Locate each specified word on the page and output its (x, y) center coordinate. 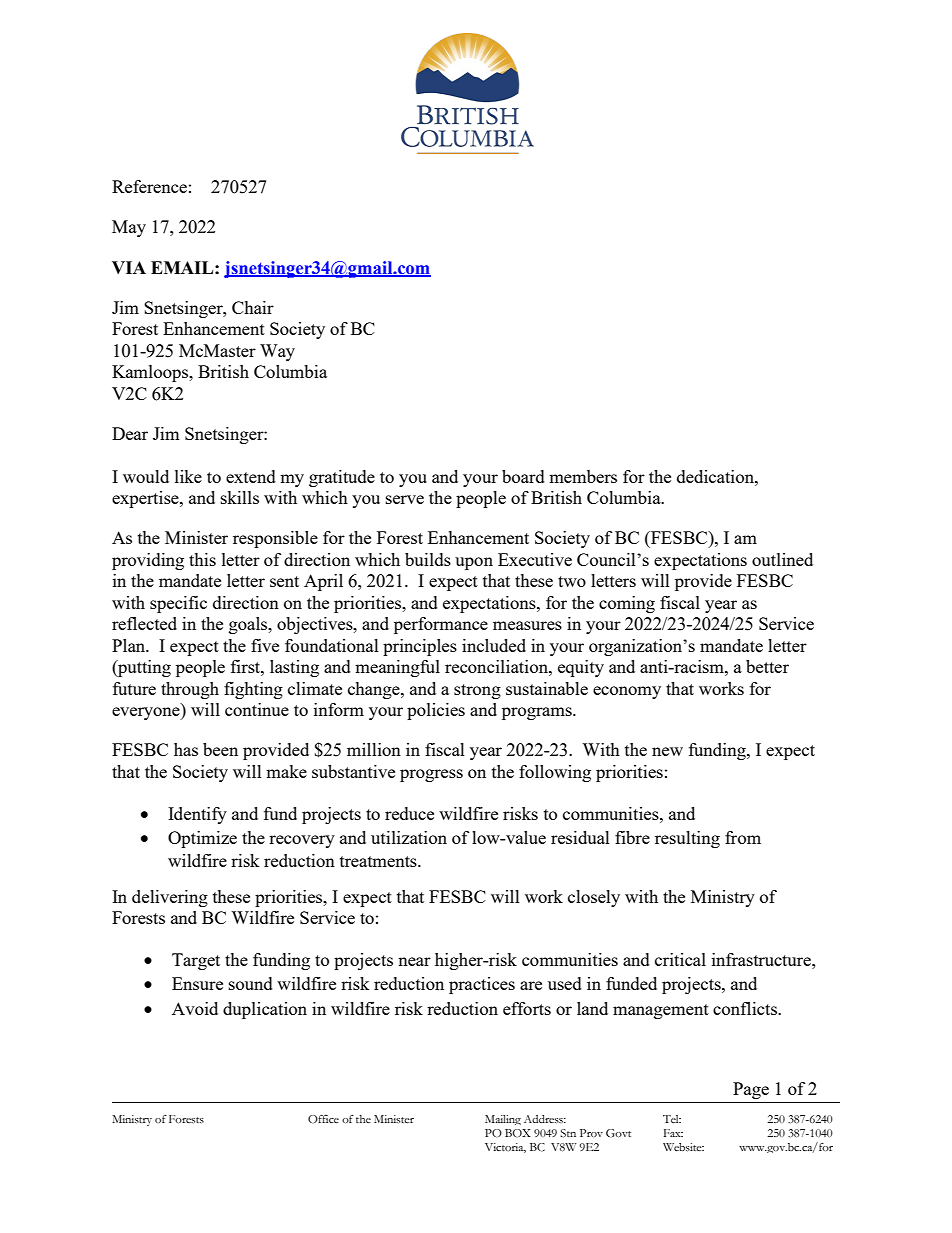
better (767, 666)
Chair (253, 307)
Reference (149, 186)
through (190, 690)
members (583, 476)
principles (420, 647)
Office (323, 1119)
